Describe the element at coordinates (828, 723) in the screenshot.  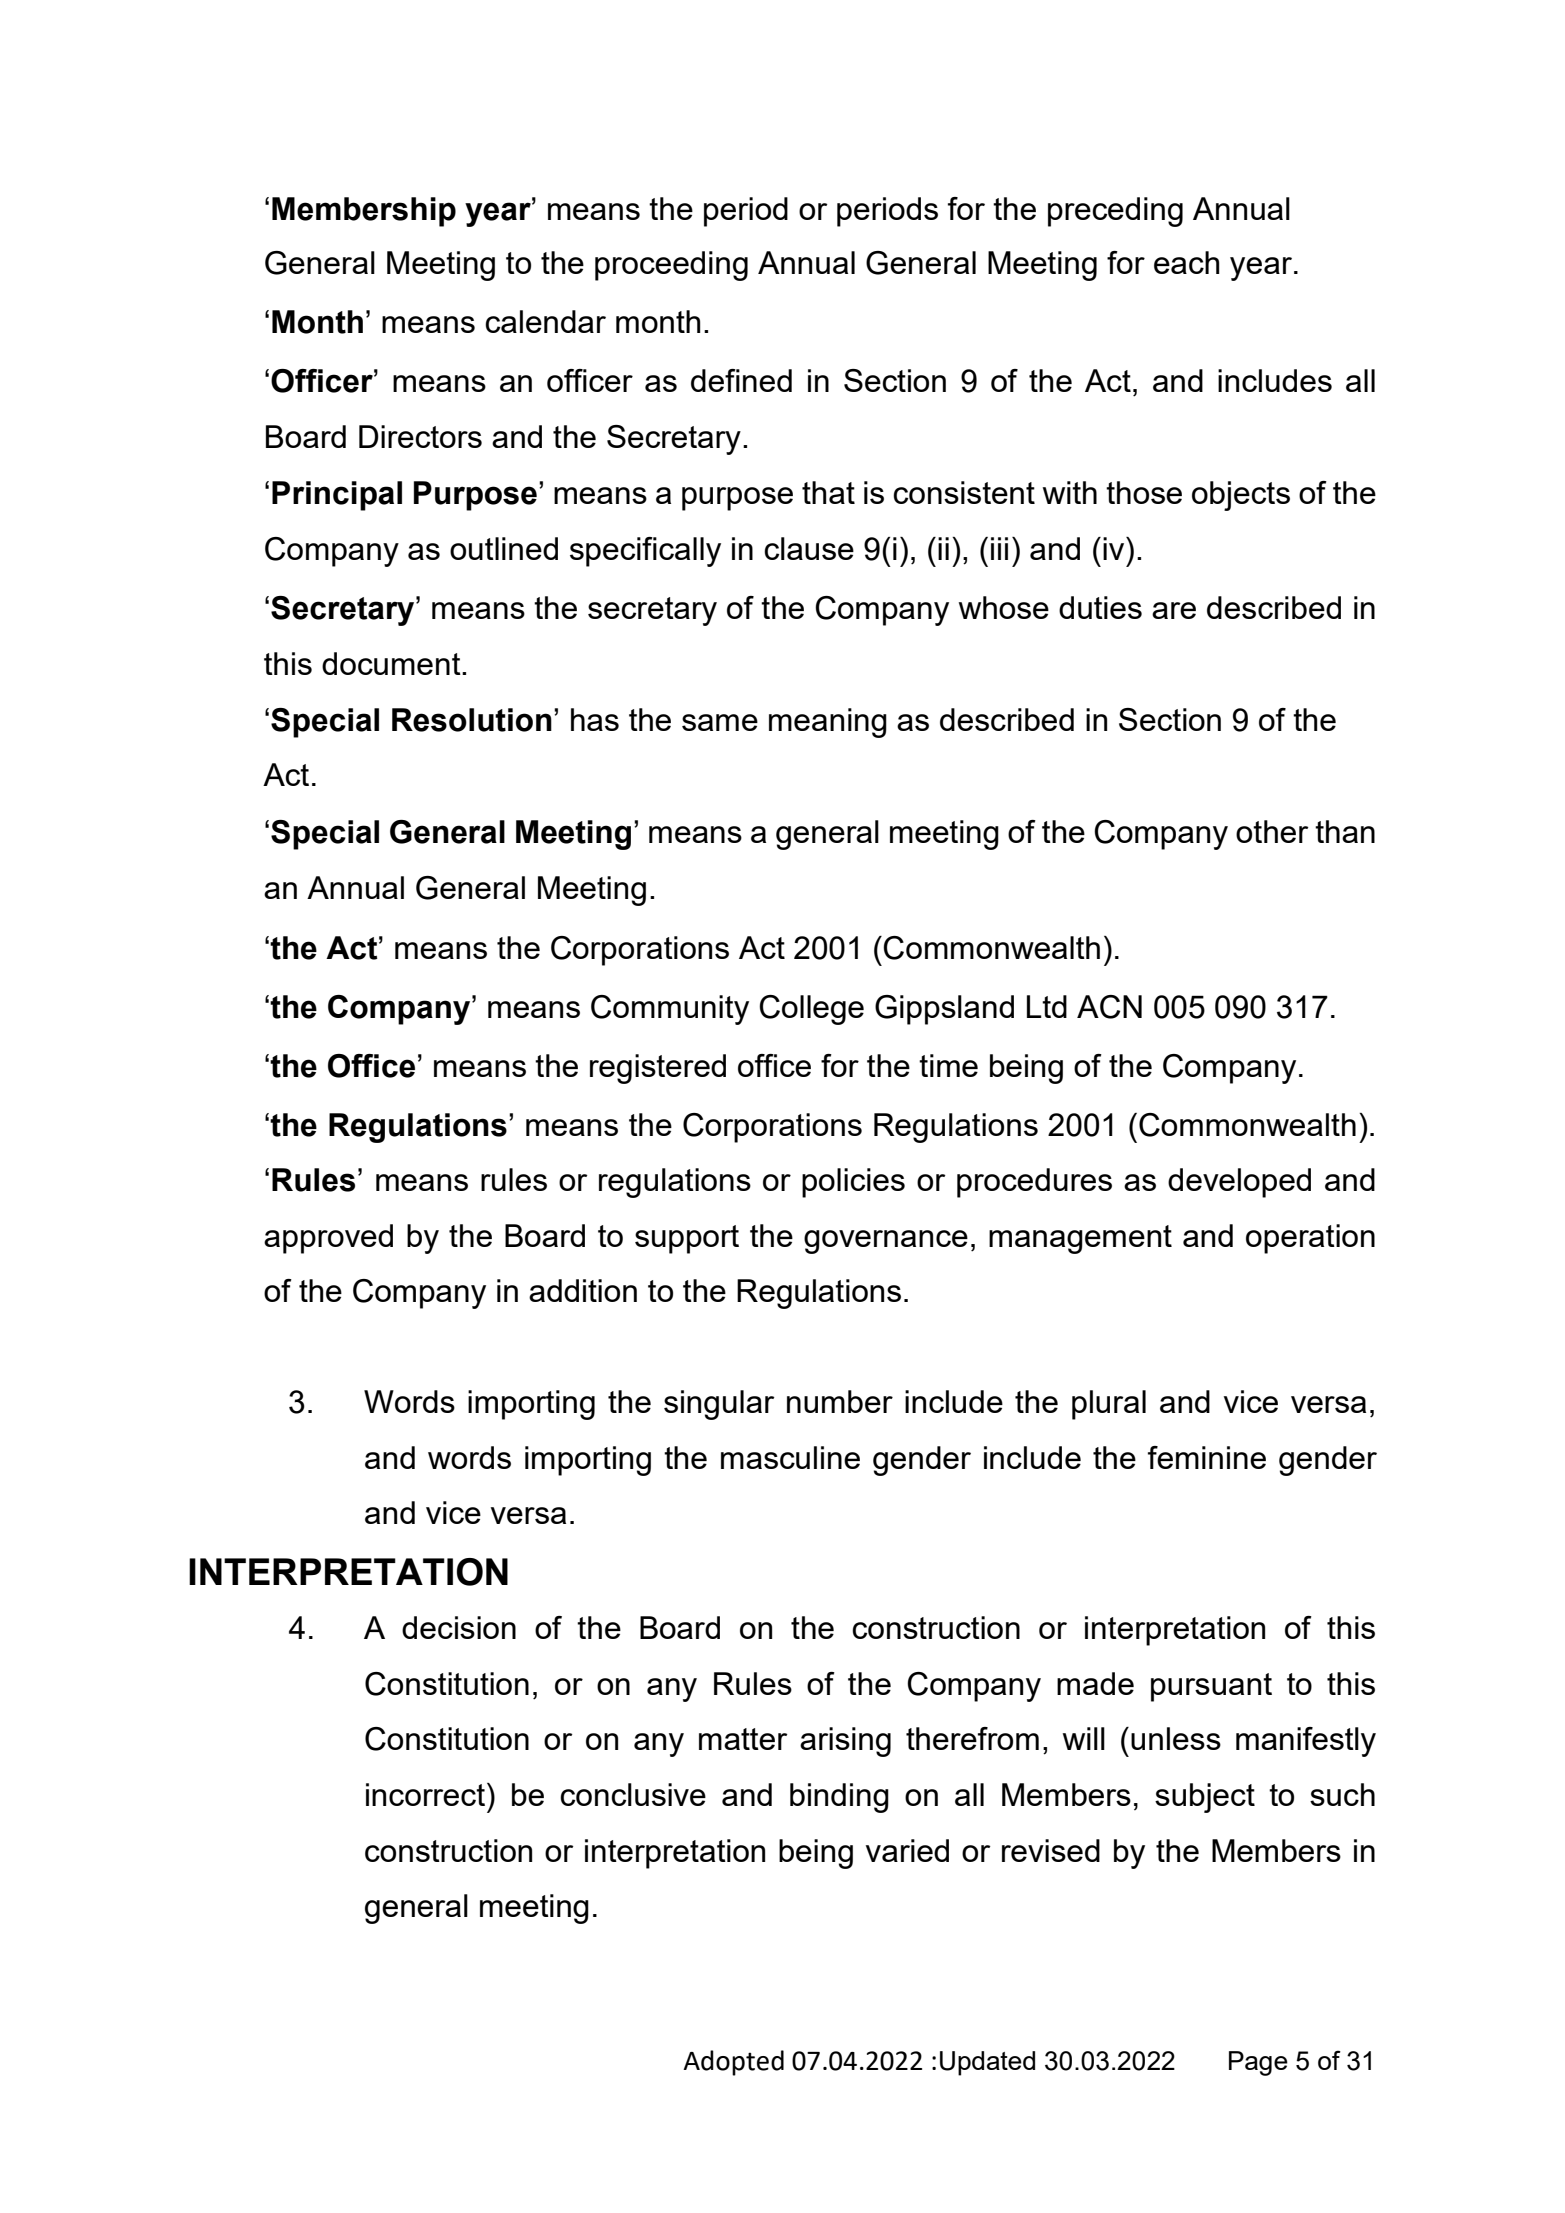
I see `meaning` at that location.
